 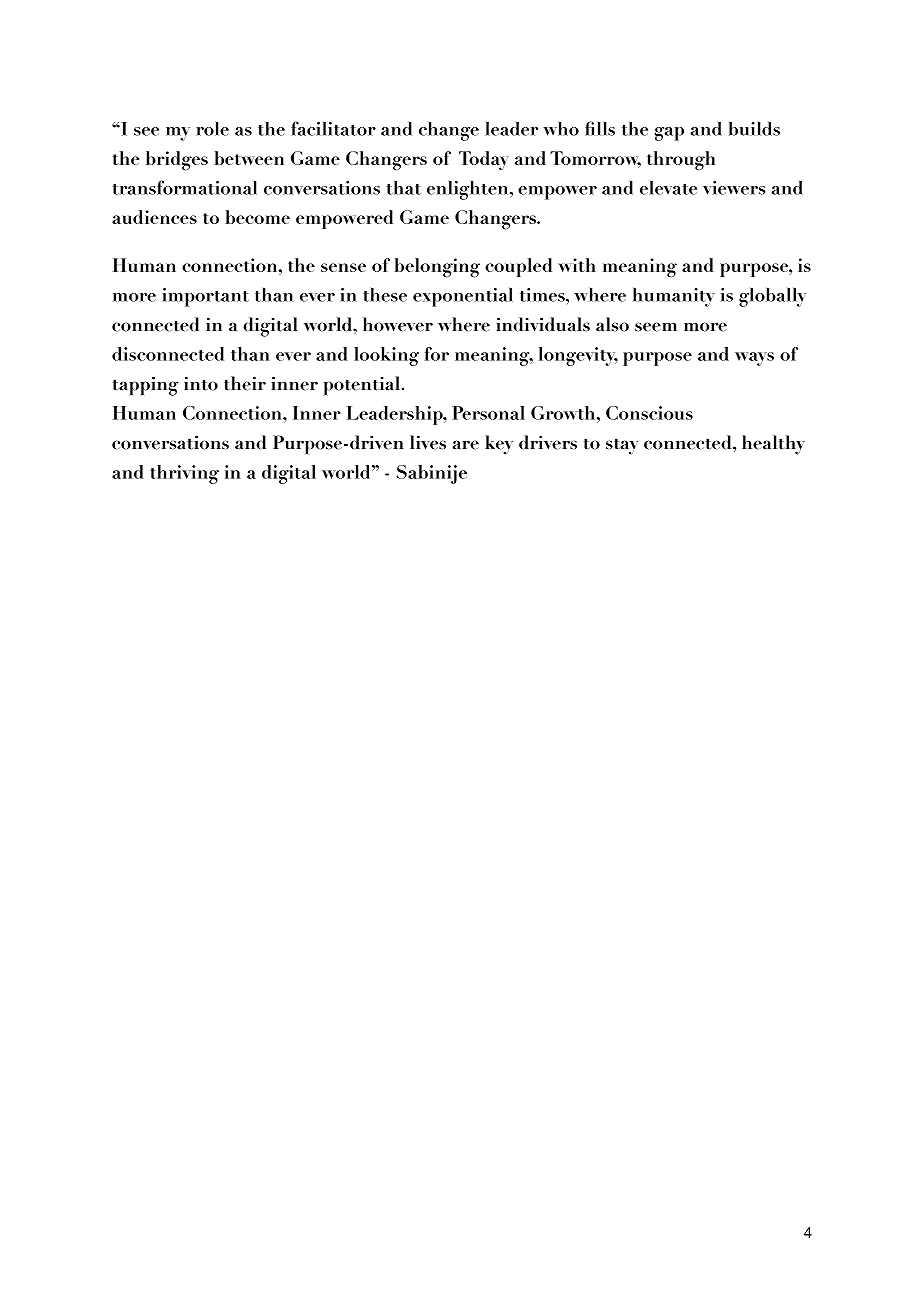 I want to click on important, so click(x=205, y=297).
